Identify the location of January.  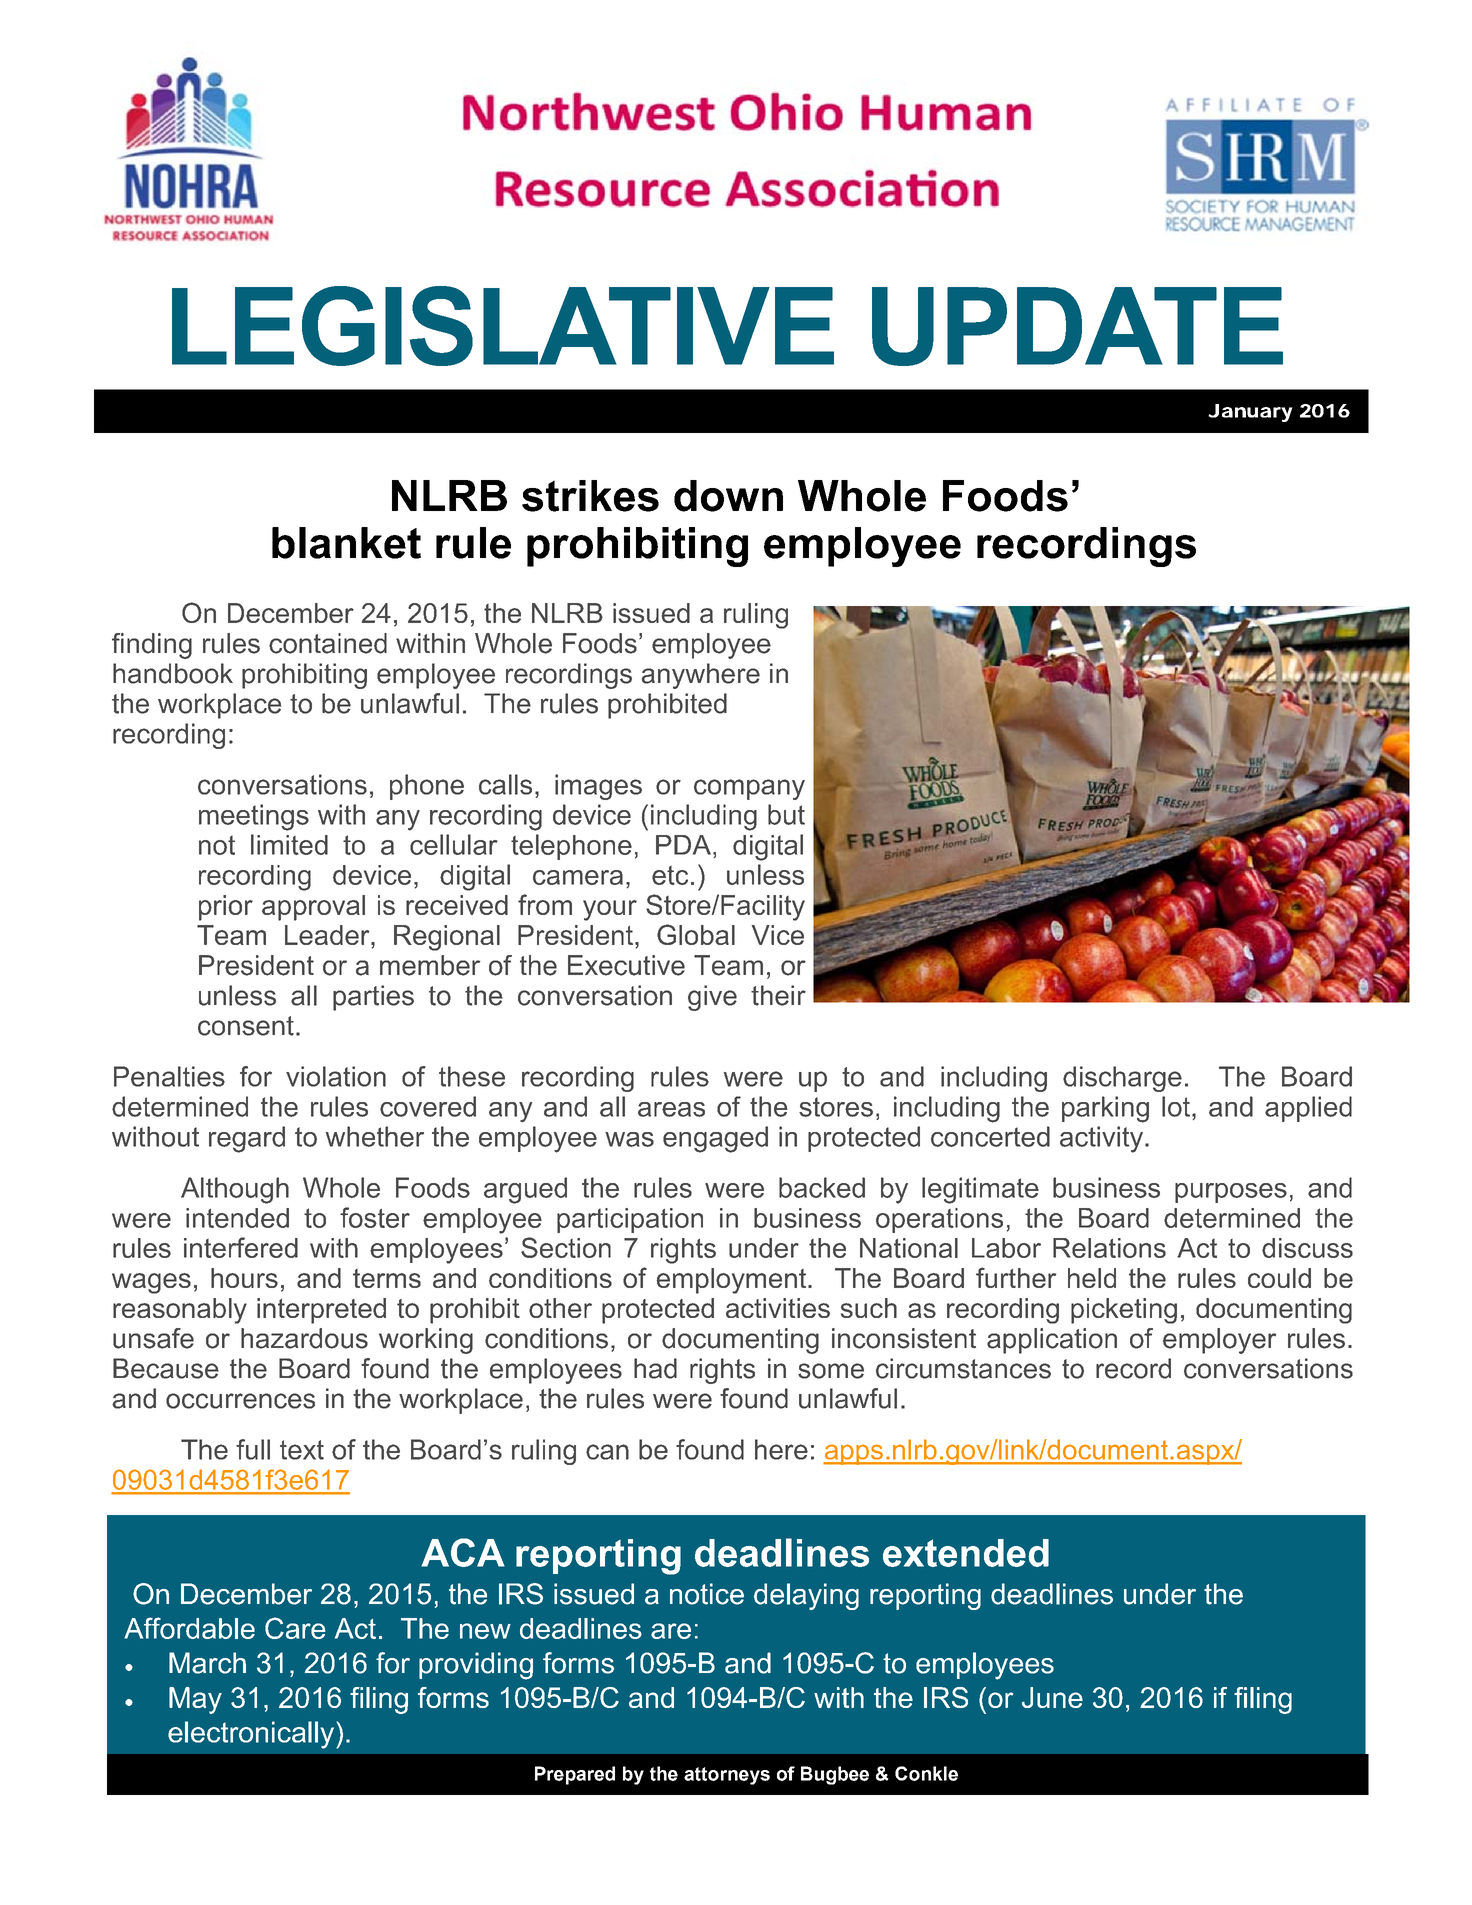
(1250, 413).
